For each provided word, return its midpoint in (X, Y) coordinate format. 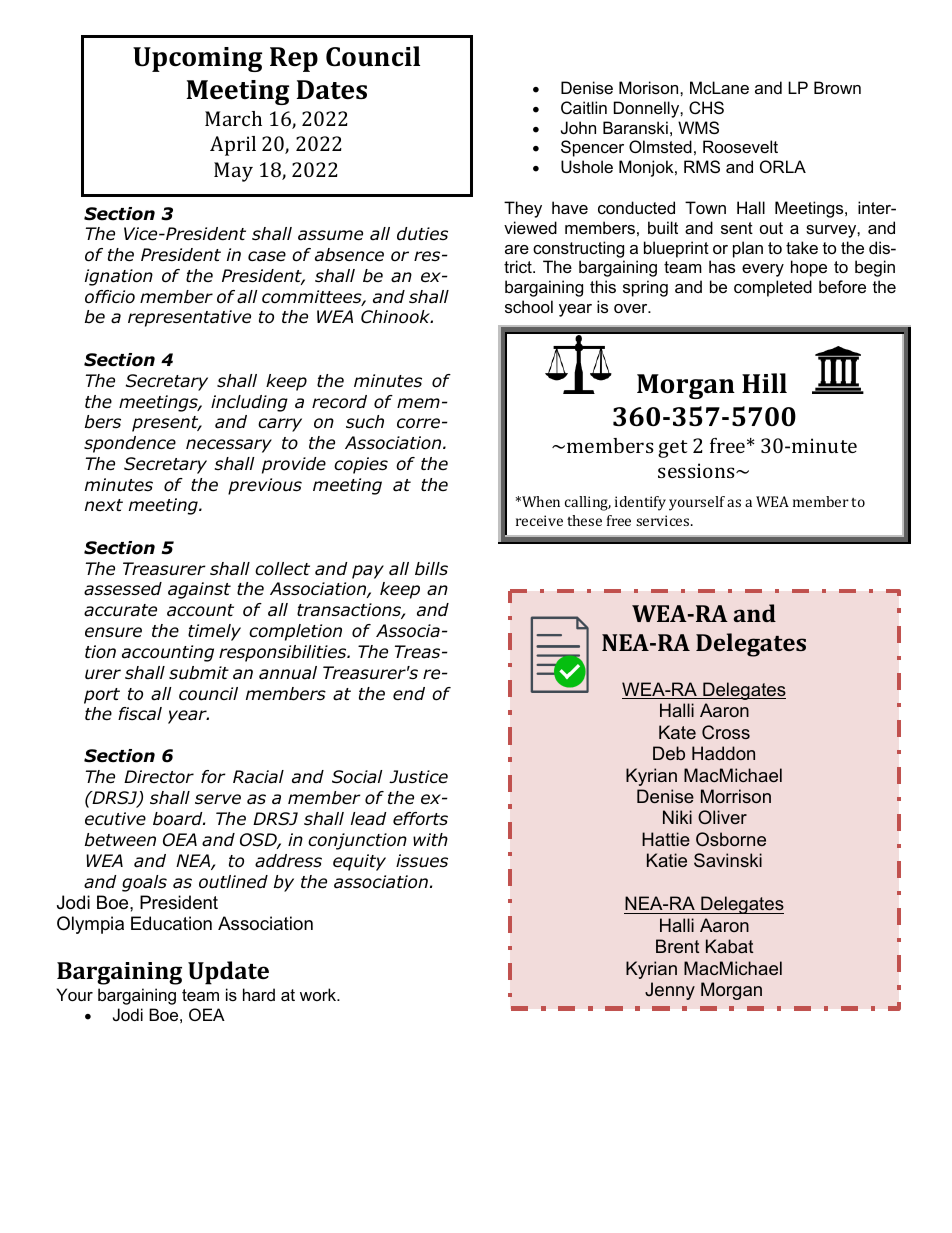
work (319, 994)
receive (539, 520)
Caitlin (584, 107)
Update (228, 973)
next (104, 505)
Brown (837, 87)
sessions (697, 470)
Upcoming (197, 59)
